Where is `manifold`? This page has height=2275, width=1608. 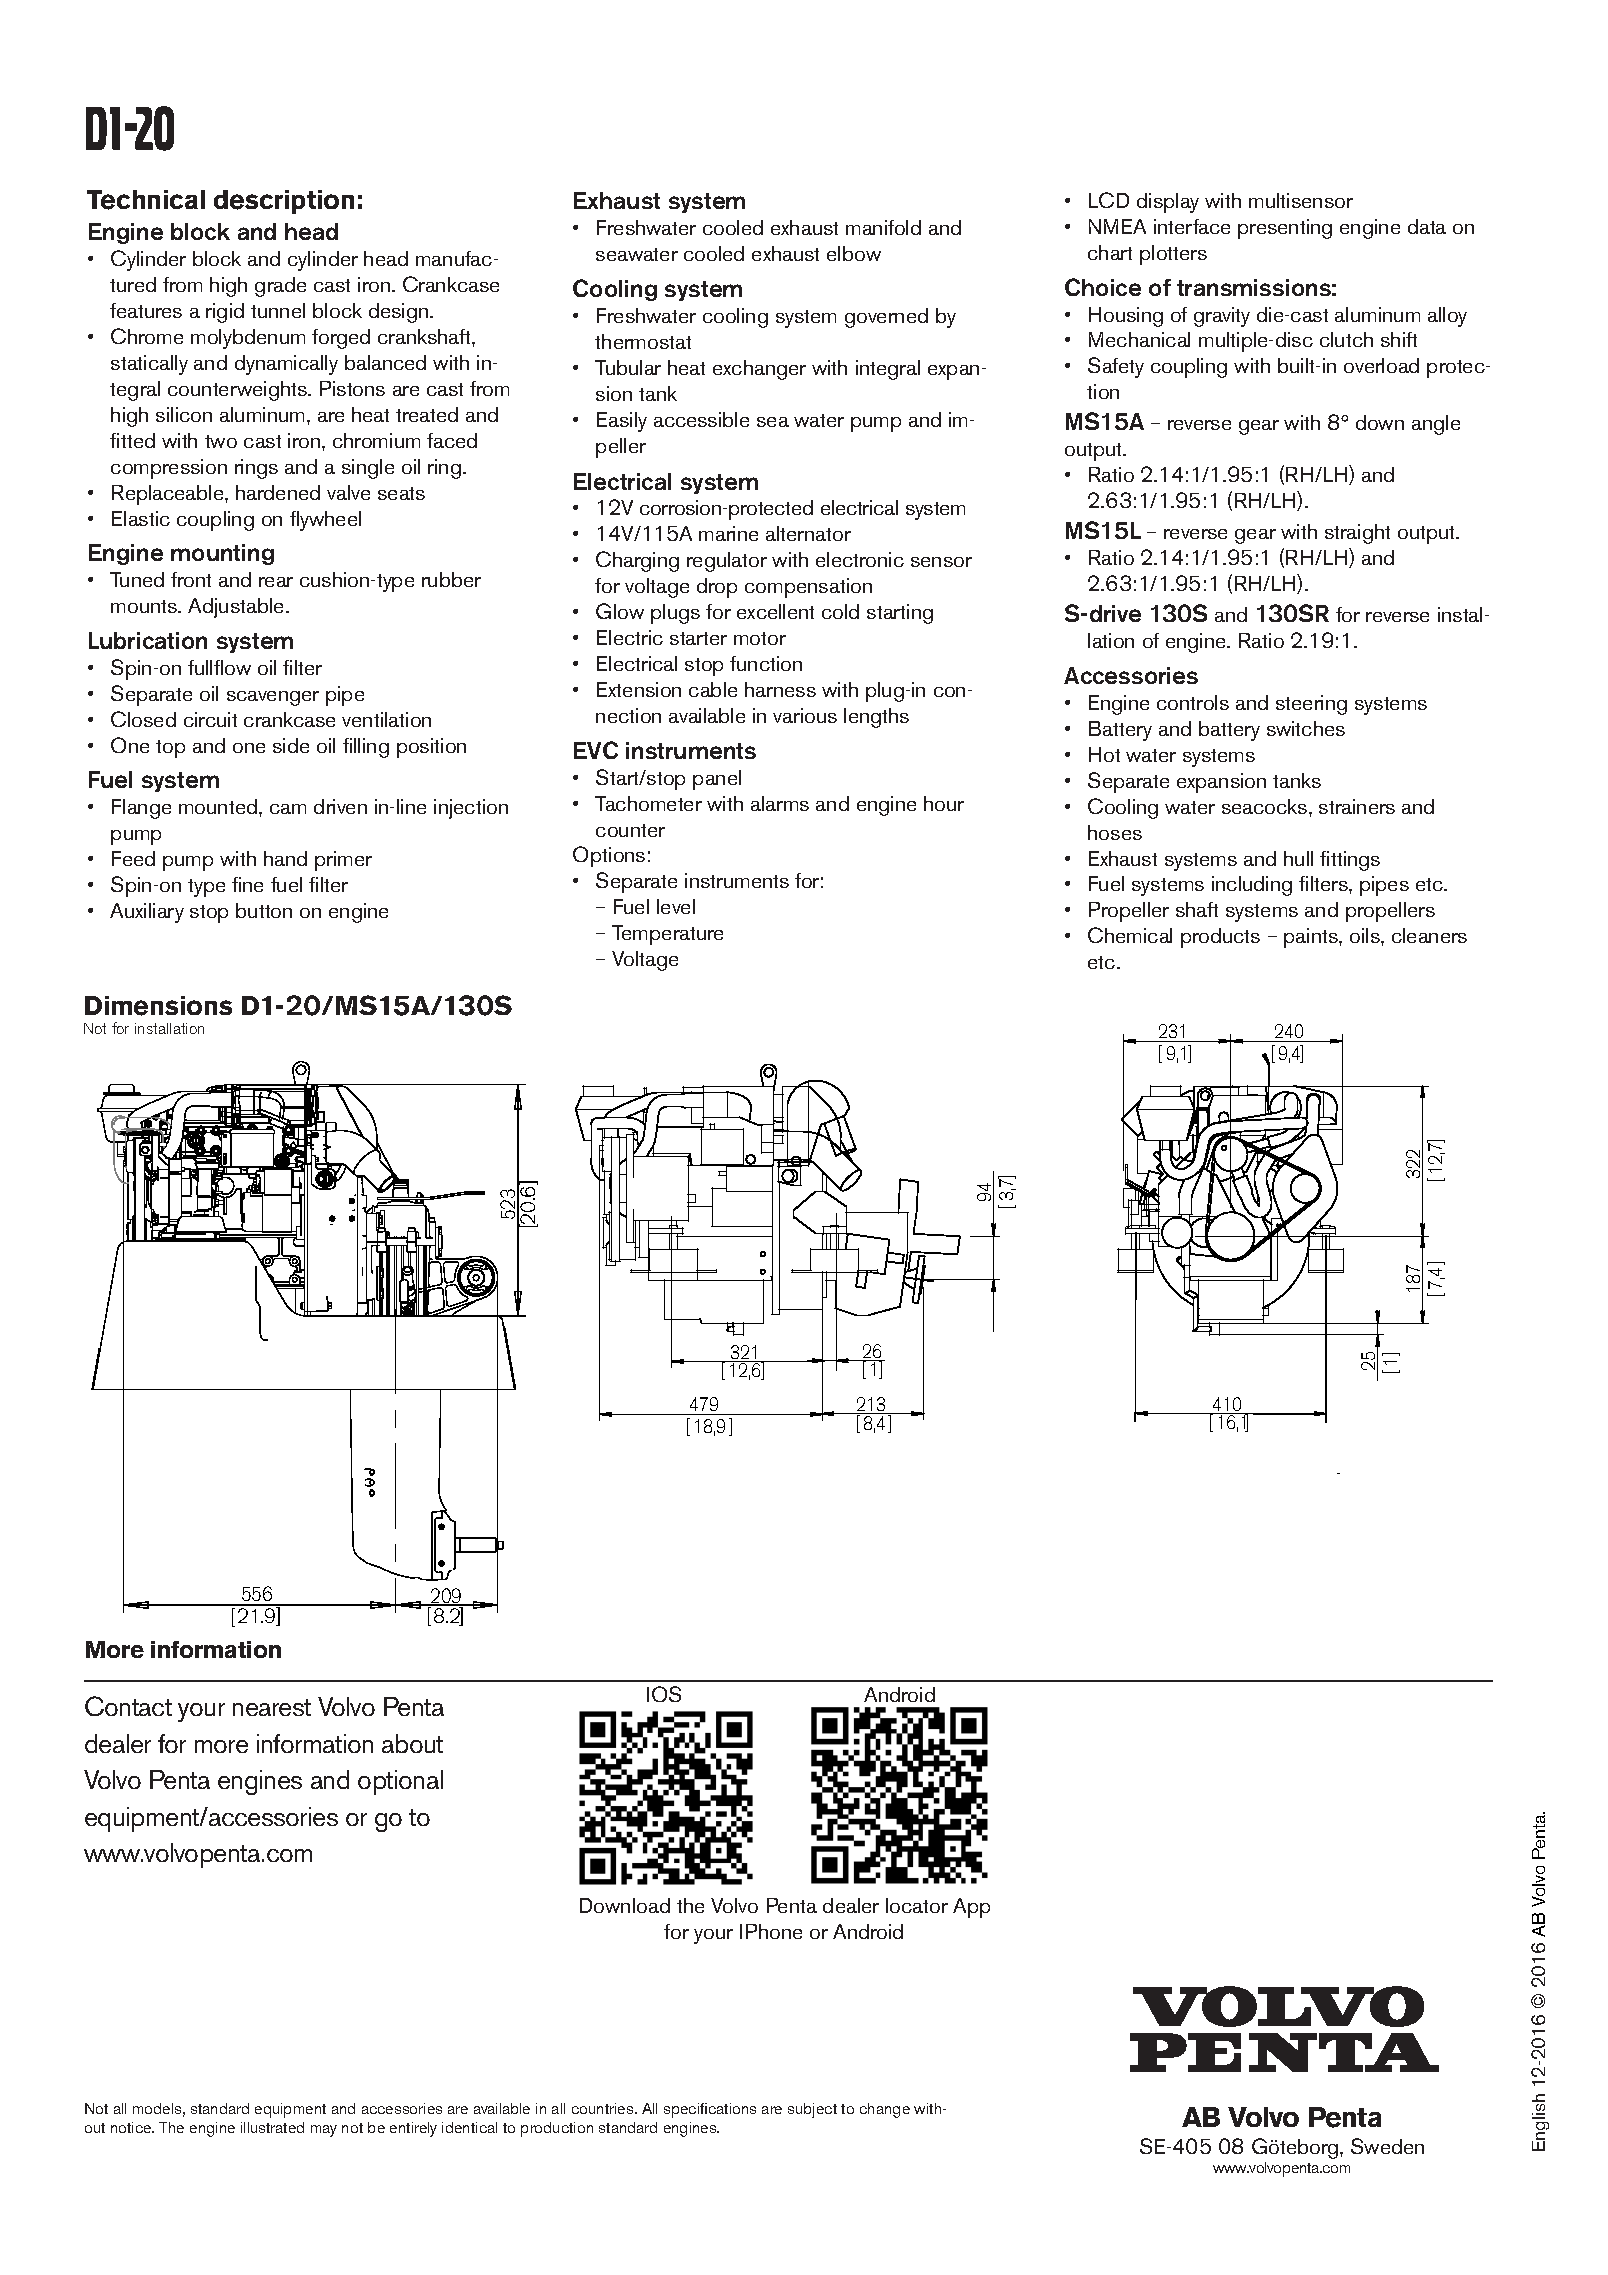 manifold is located at coordinates (883, 227).
